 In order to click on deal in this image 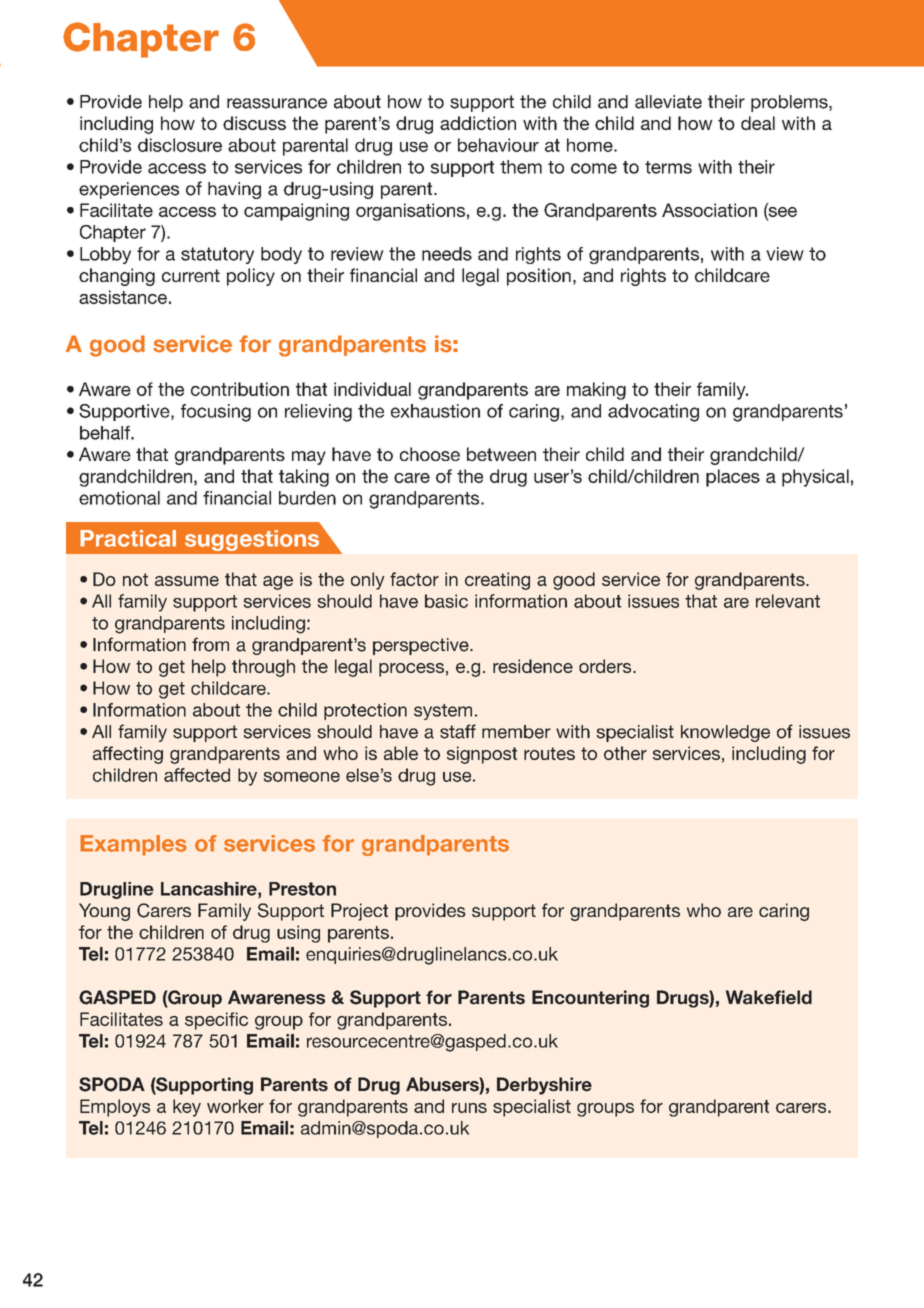, I will do `click(758, 123)`.
